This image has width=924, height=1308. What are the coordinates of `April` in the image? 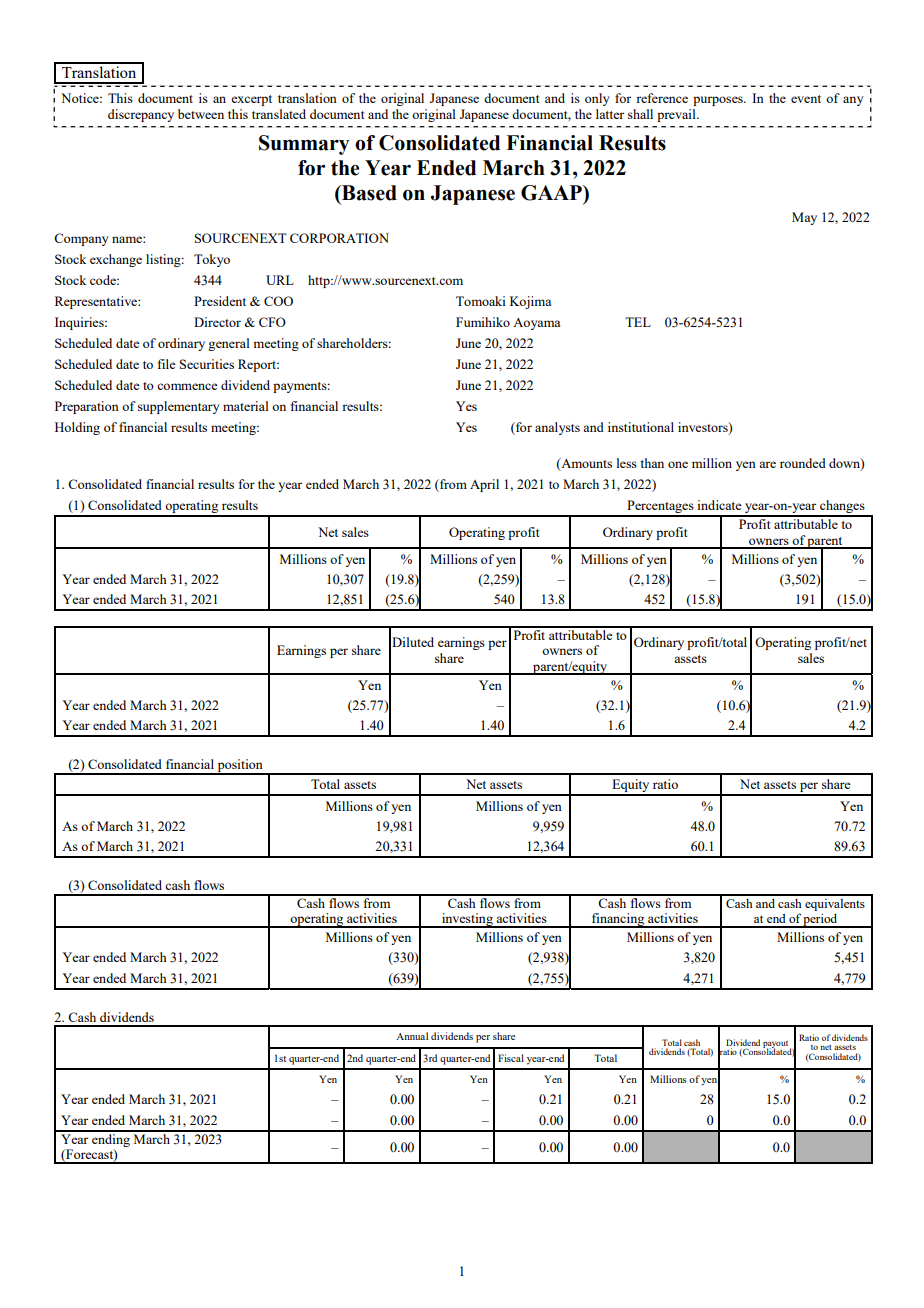 It's located at (484, 485).
